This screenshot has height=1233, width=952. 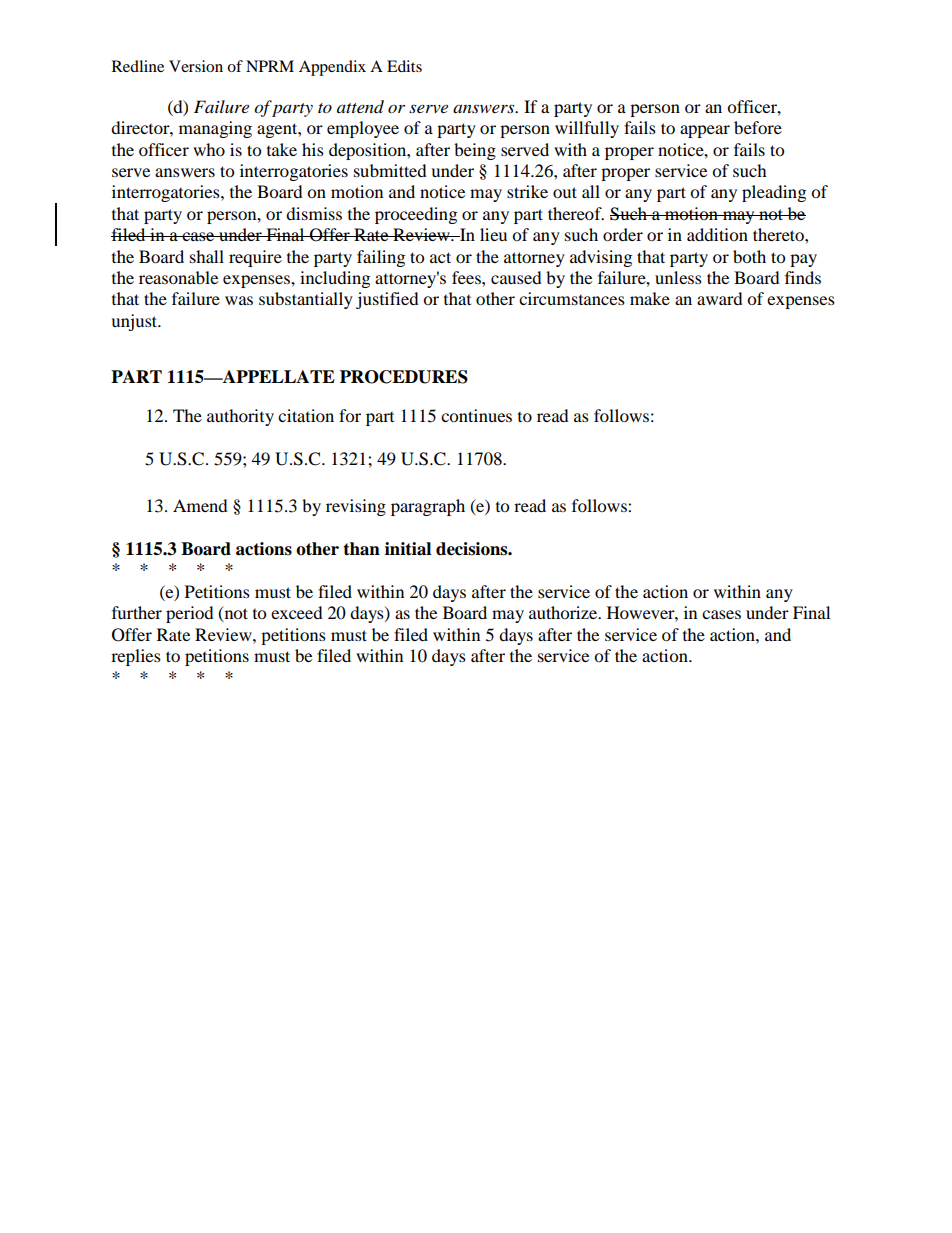 I want to click on before, so click(x=758, y=127).
